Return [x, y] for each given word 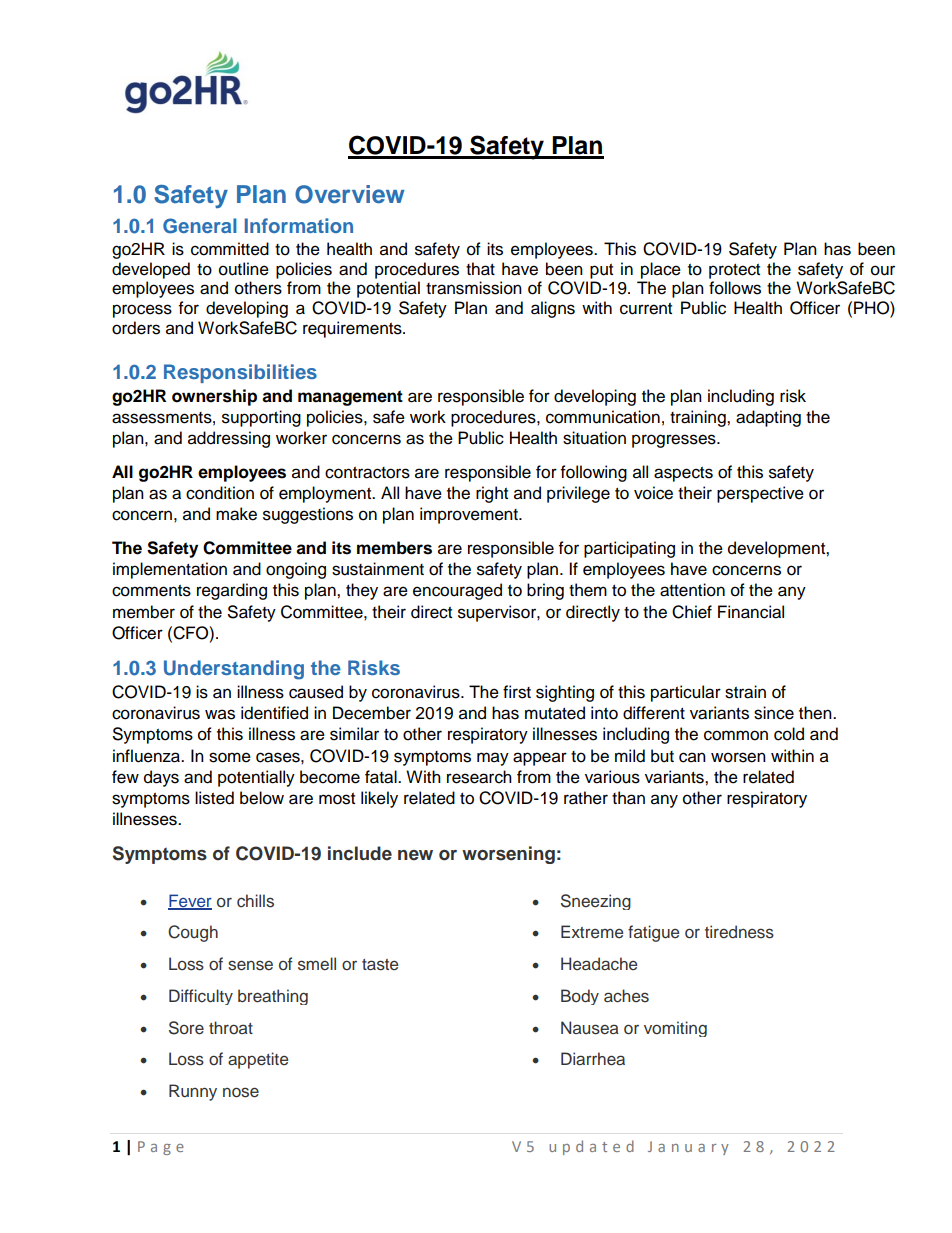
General [200, 226]
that [480, 269]
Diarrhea [593, 1059]
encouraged [457, 591]
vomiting [675, 1029]
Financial [751, 612]
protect [734, 271]
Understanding [234, 670]
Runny [193, 1092]
